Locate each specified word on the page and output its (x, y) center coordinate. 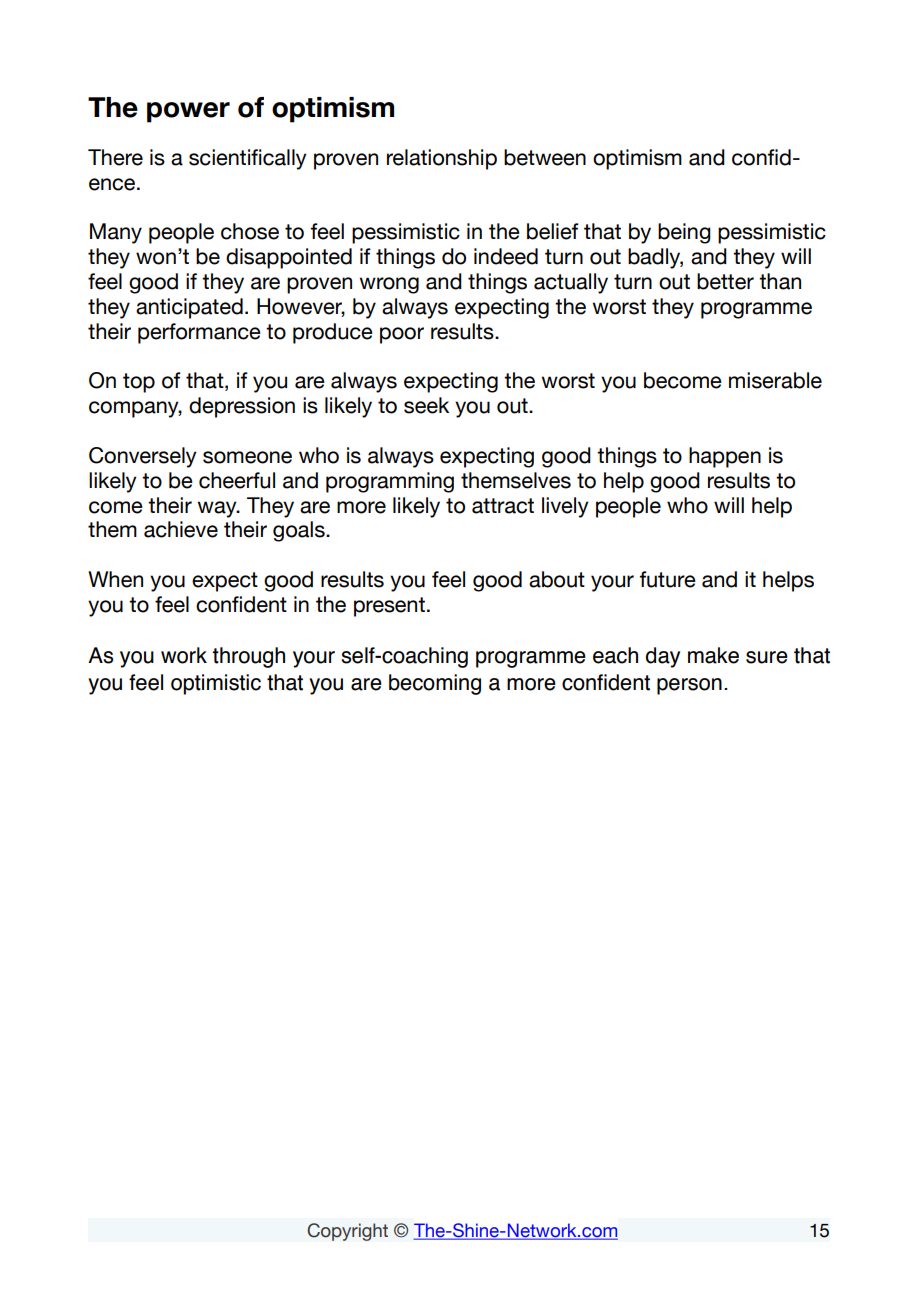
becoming (435, 684)
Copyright (347, 1232)
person (689, 686)
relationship (442, 159)
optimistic (216, 684)
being (684, 233)
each (615, 655)
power (188, 112)
